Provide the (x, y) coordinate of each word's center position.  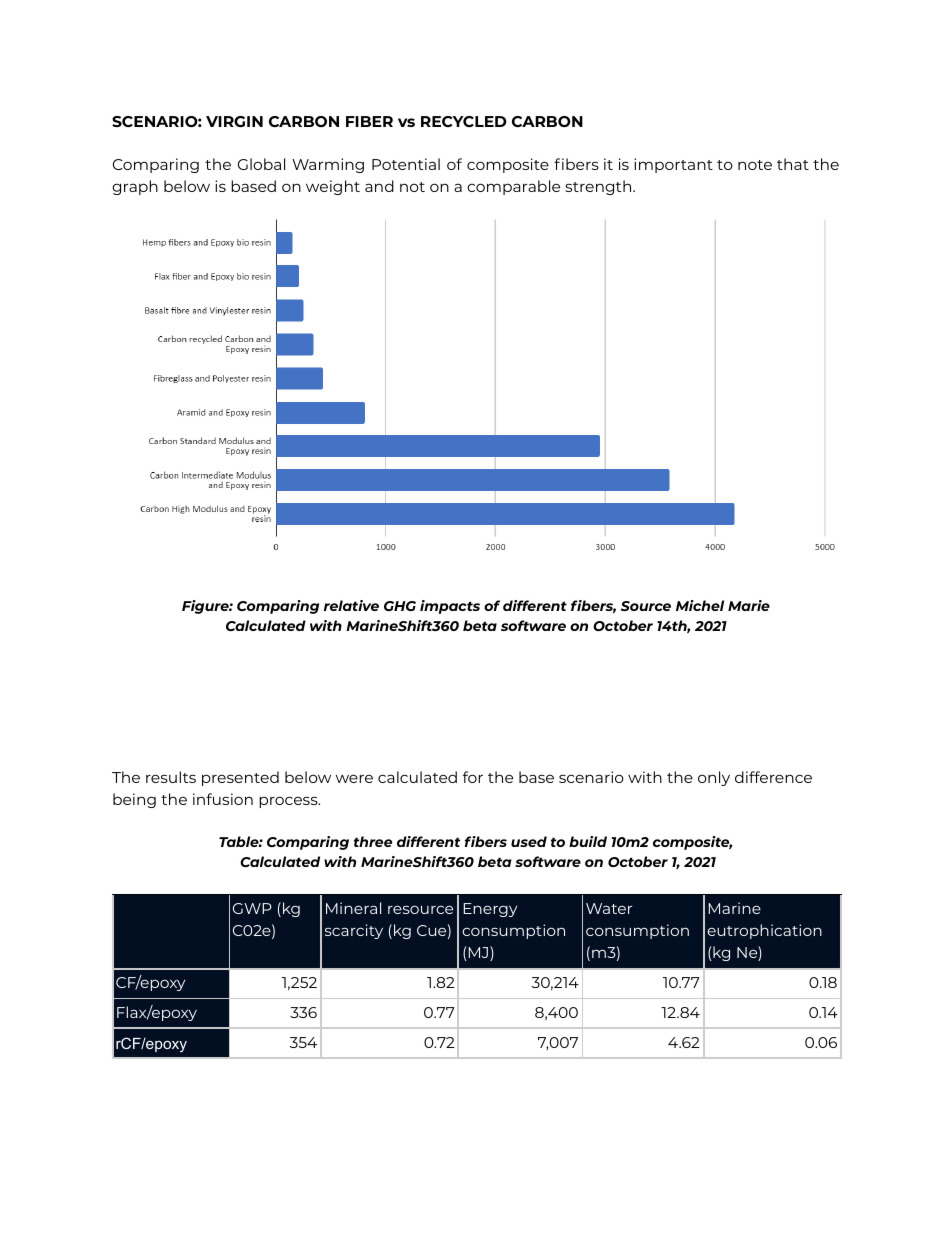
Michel (700, 605)
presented (240, 778)
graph (135, 187)
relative (351, 605)
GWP (252, 908)
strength (599, 187)
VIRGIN (234, 121)
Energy (490, 910)
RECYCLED (464, 121)
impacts (450, 607)
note (755, 165)
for (473, 777)
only (714, 778)
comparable (513, 187)
